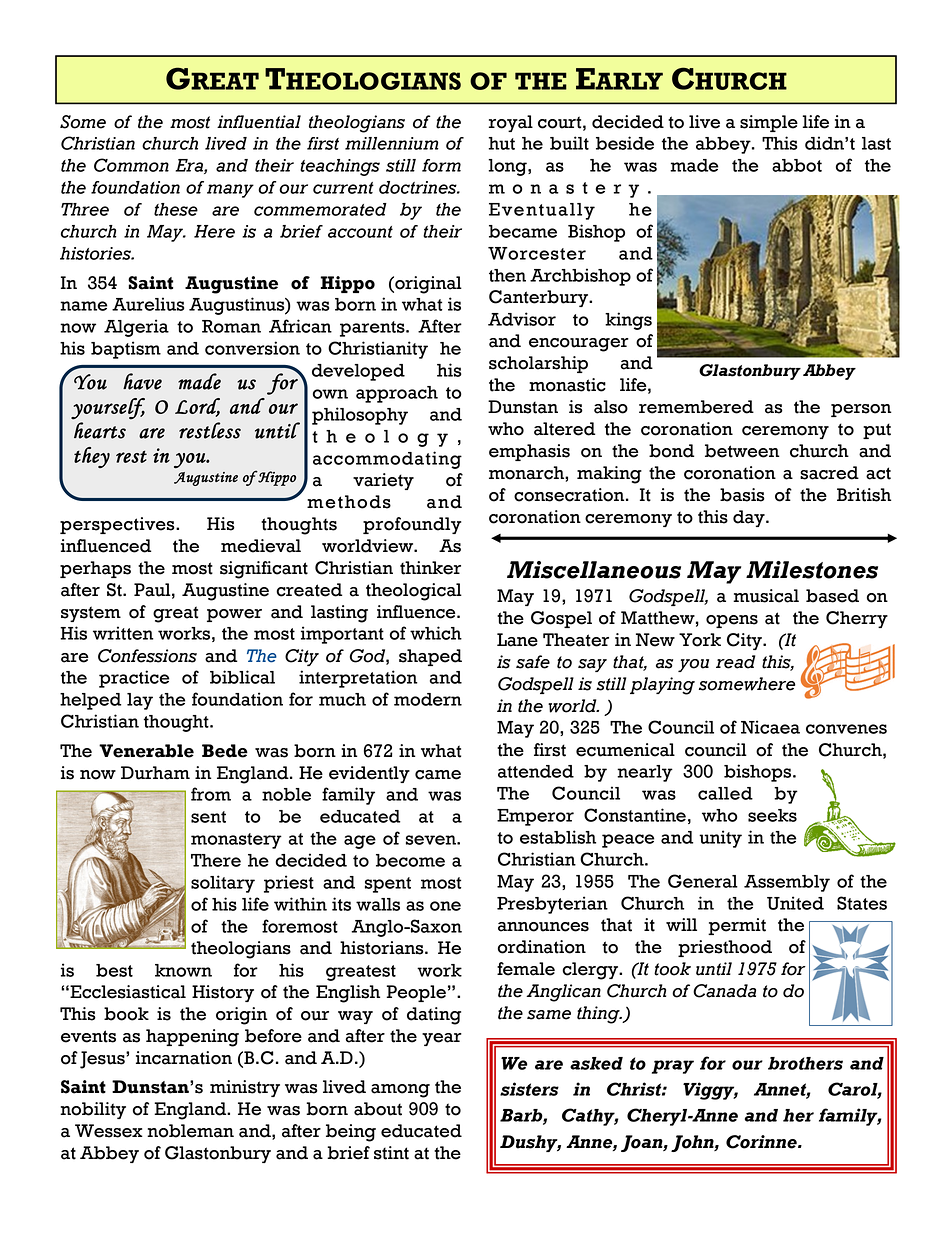  What do you see at coordinates (502, 143) in the document?
I see `hut` at bounding box center [502, 143].
